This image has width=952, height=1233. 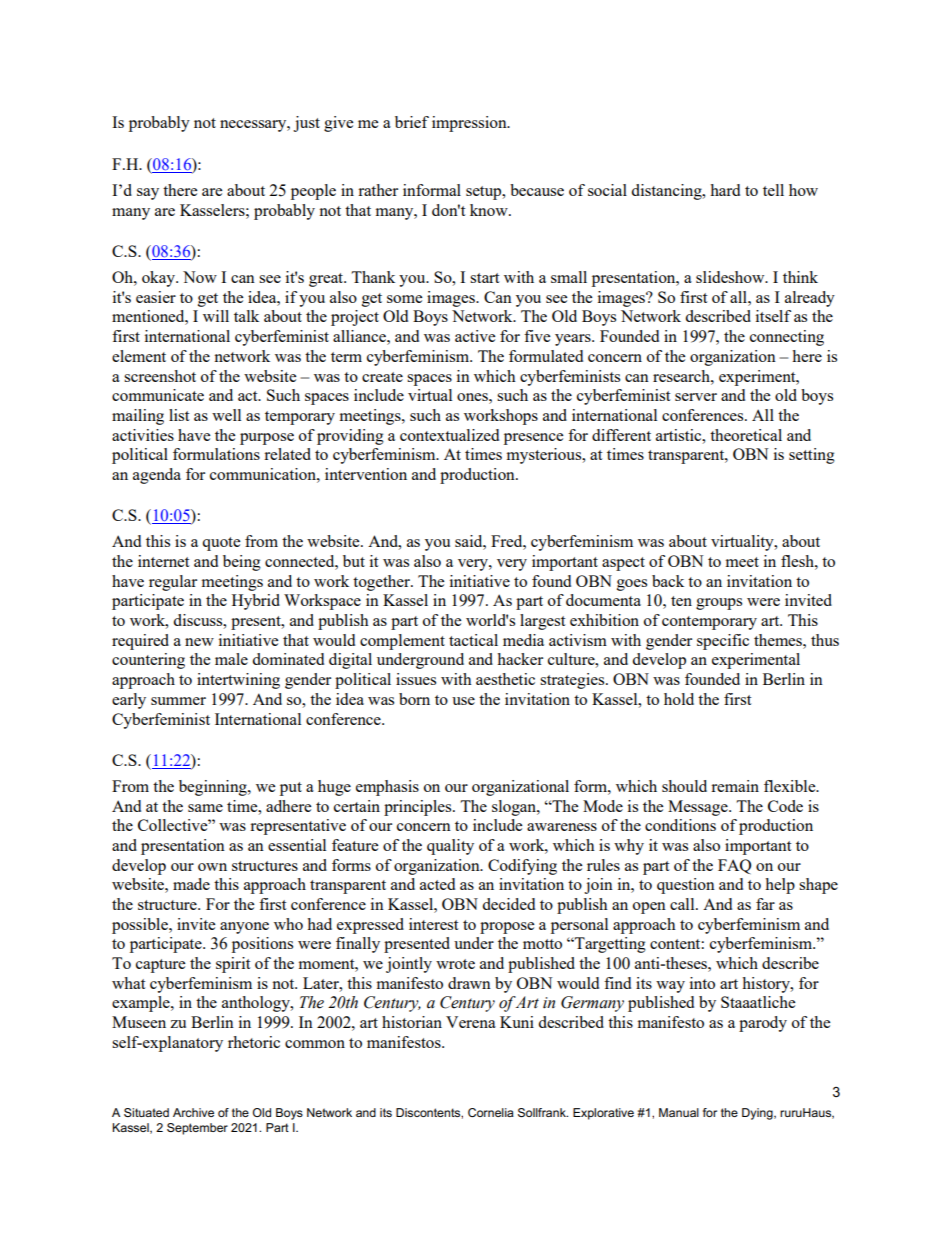 I want to click on hard, so click(x=725, y=190).
